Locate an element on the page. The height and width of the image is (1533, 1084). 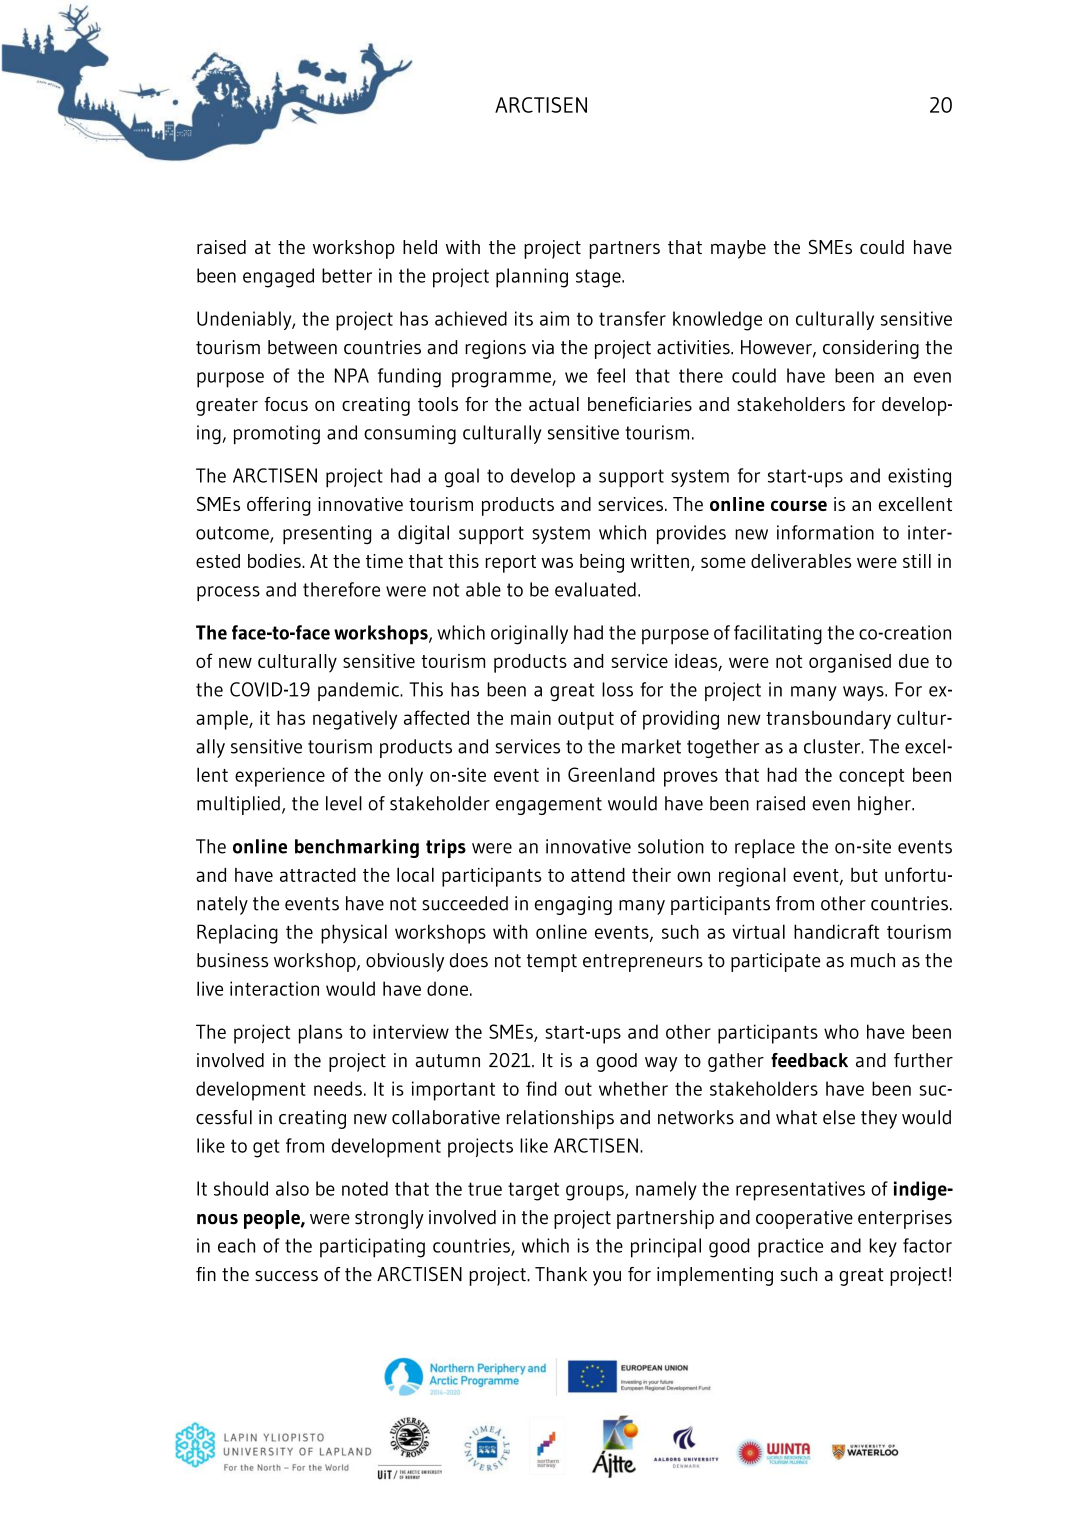
success is located at coordinates (286, 1276).
